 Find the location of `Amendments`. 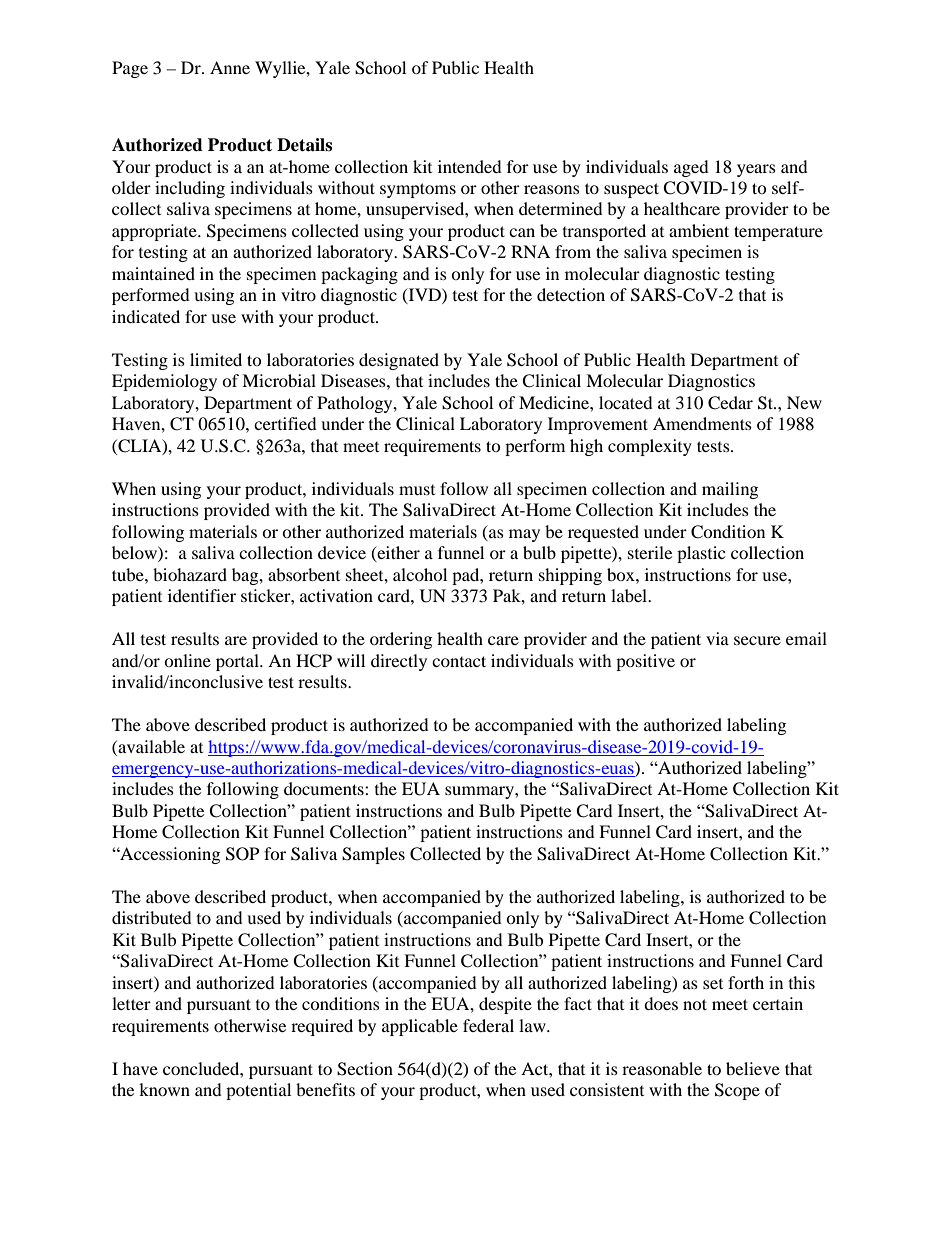

Amendments is located at coordinates (702, 423).
